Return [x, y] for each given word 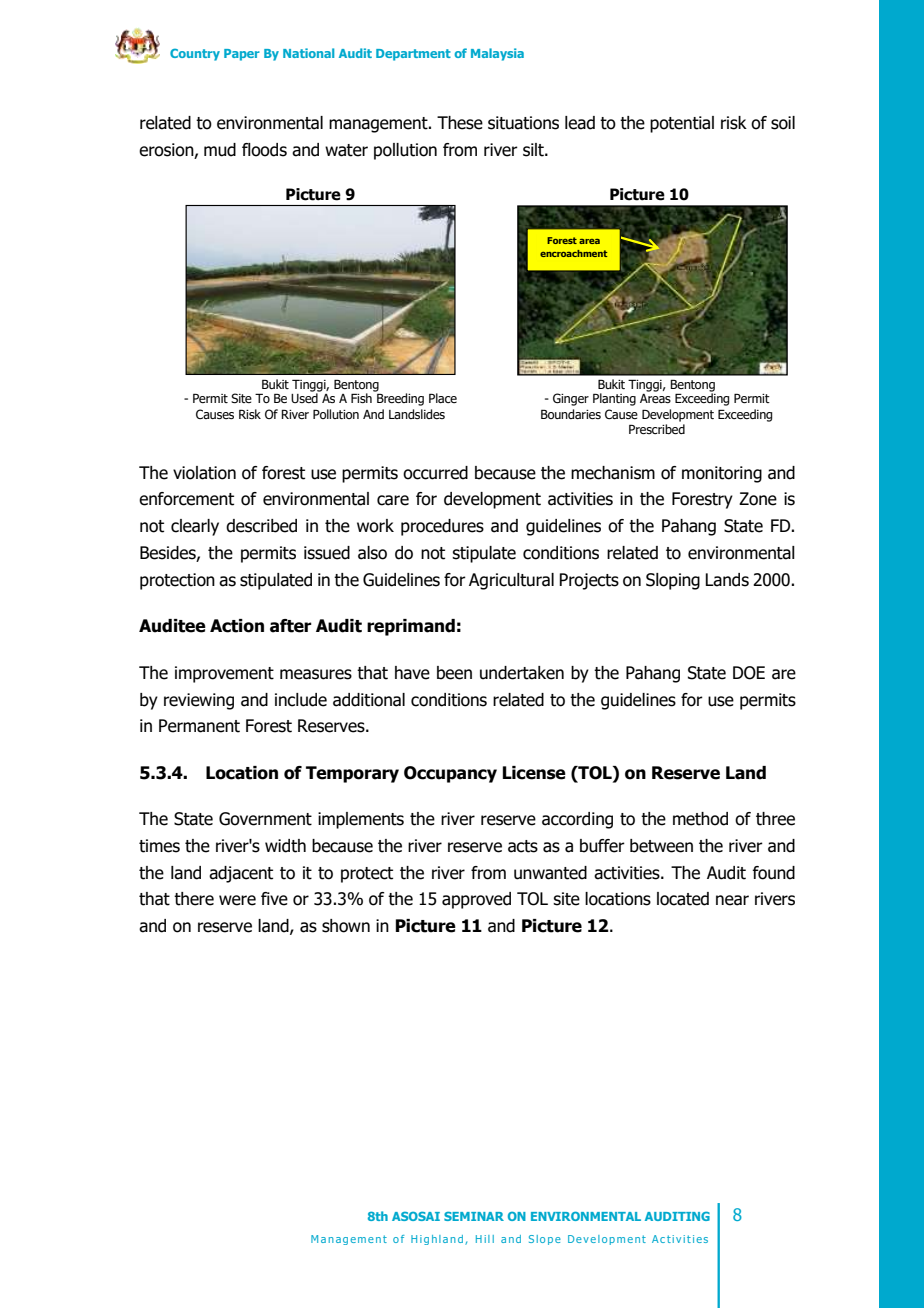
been [454, 673]
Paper [242, 55]
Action [237, 626]
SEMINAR [474, 1216]
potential [682, 124]
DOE [749, 673]
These [460, 123]
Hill [485, 1239]
